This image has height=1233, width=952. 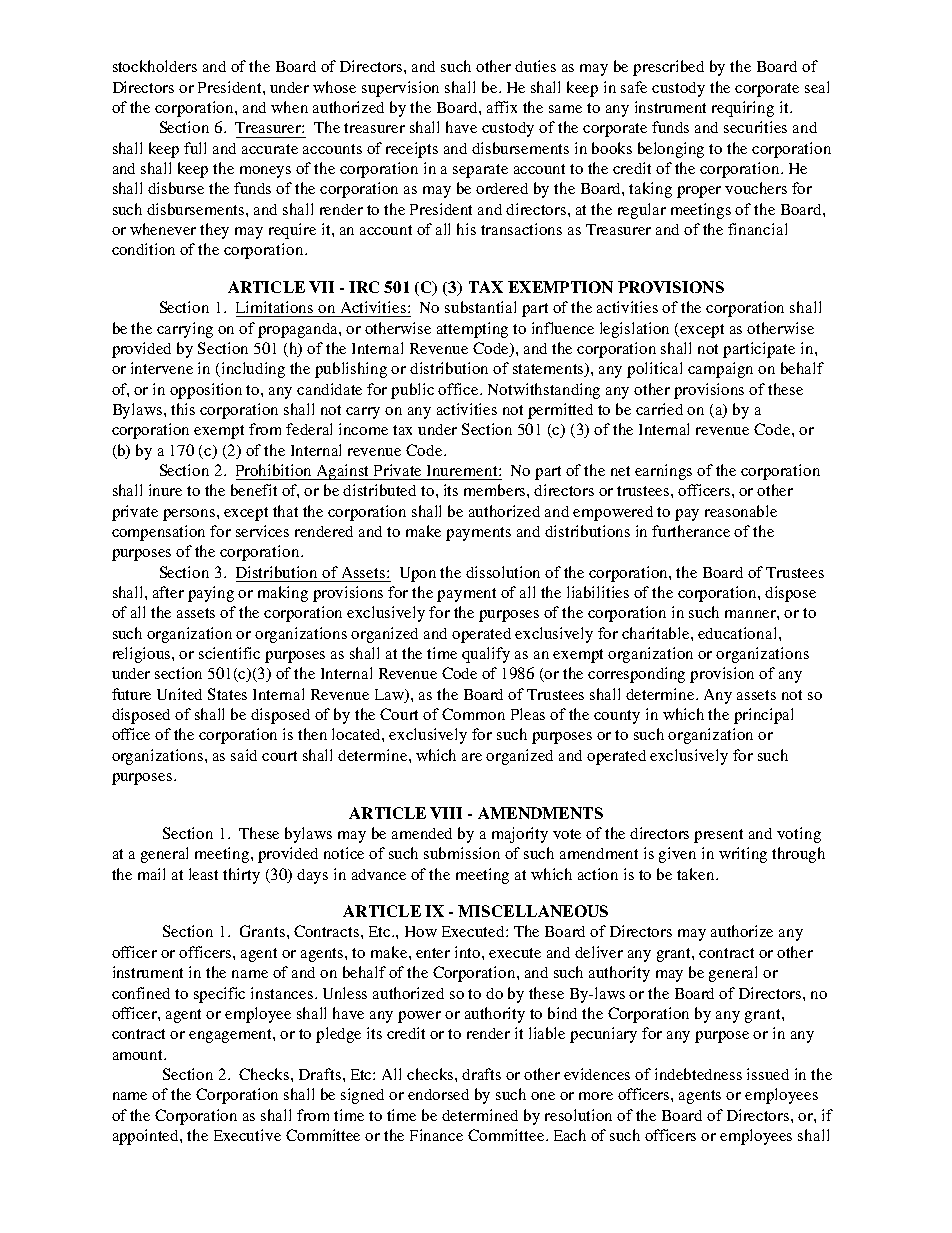 What do you see at coordinates (502, 107) in the image?
I see `affix` at bounding box center [502, 107].
